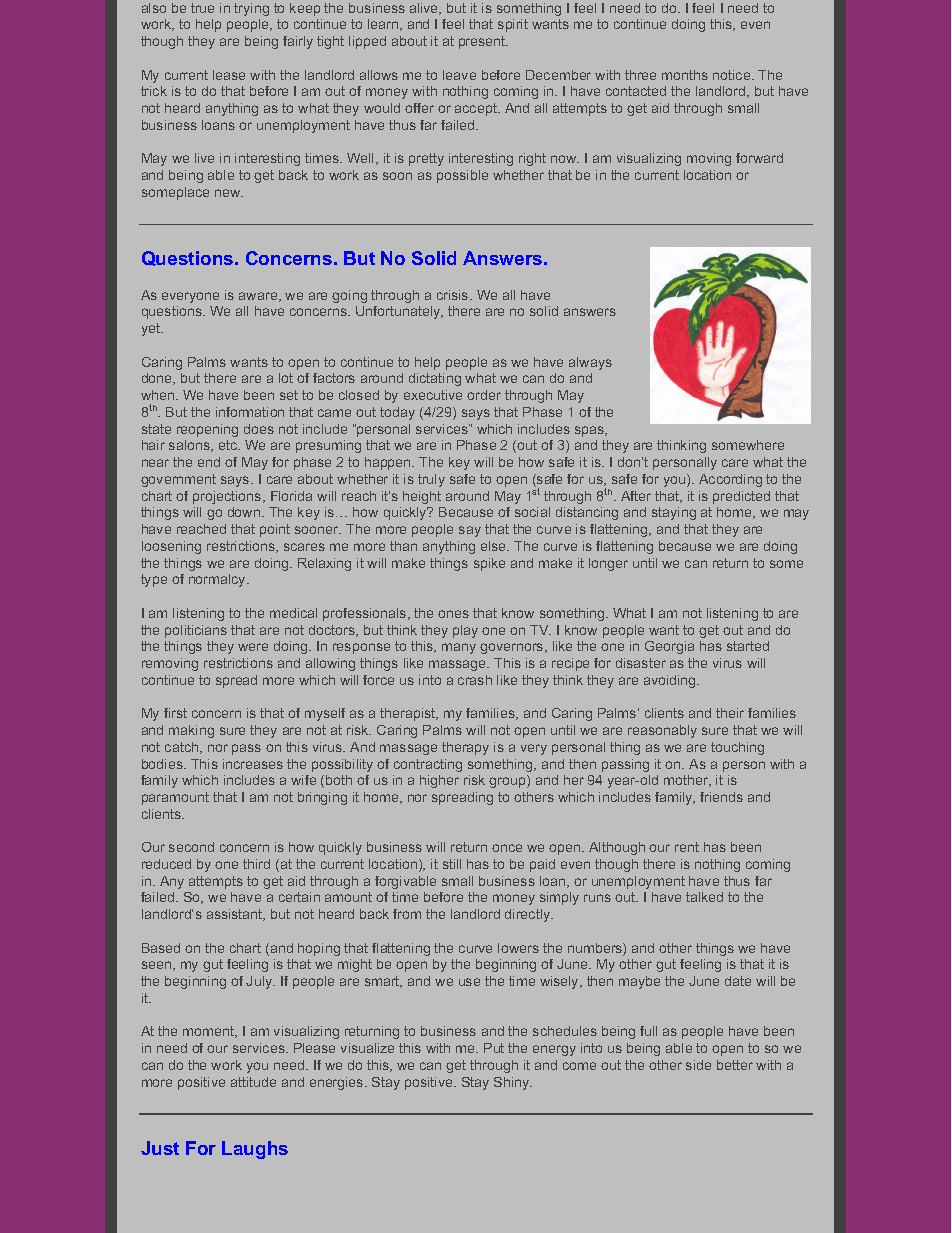 The width and height of the image is (952, 1233). Describe the element at coordinates (483, 42) in the image. I see `present` at that location.
